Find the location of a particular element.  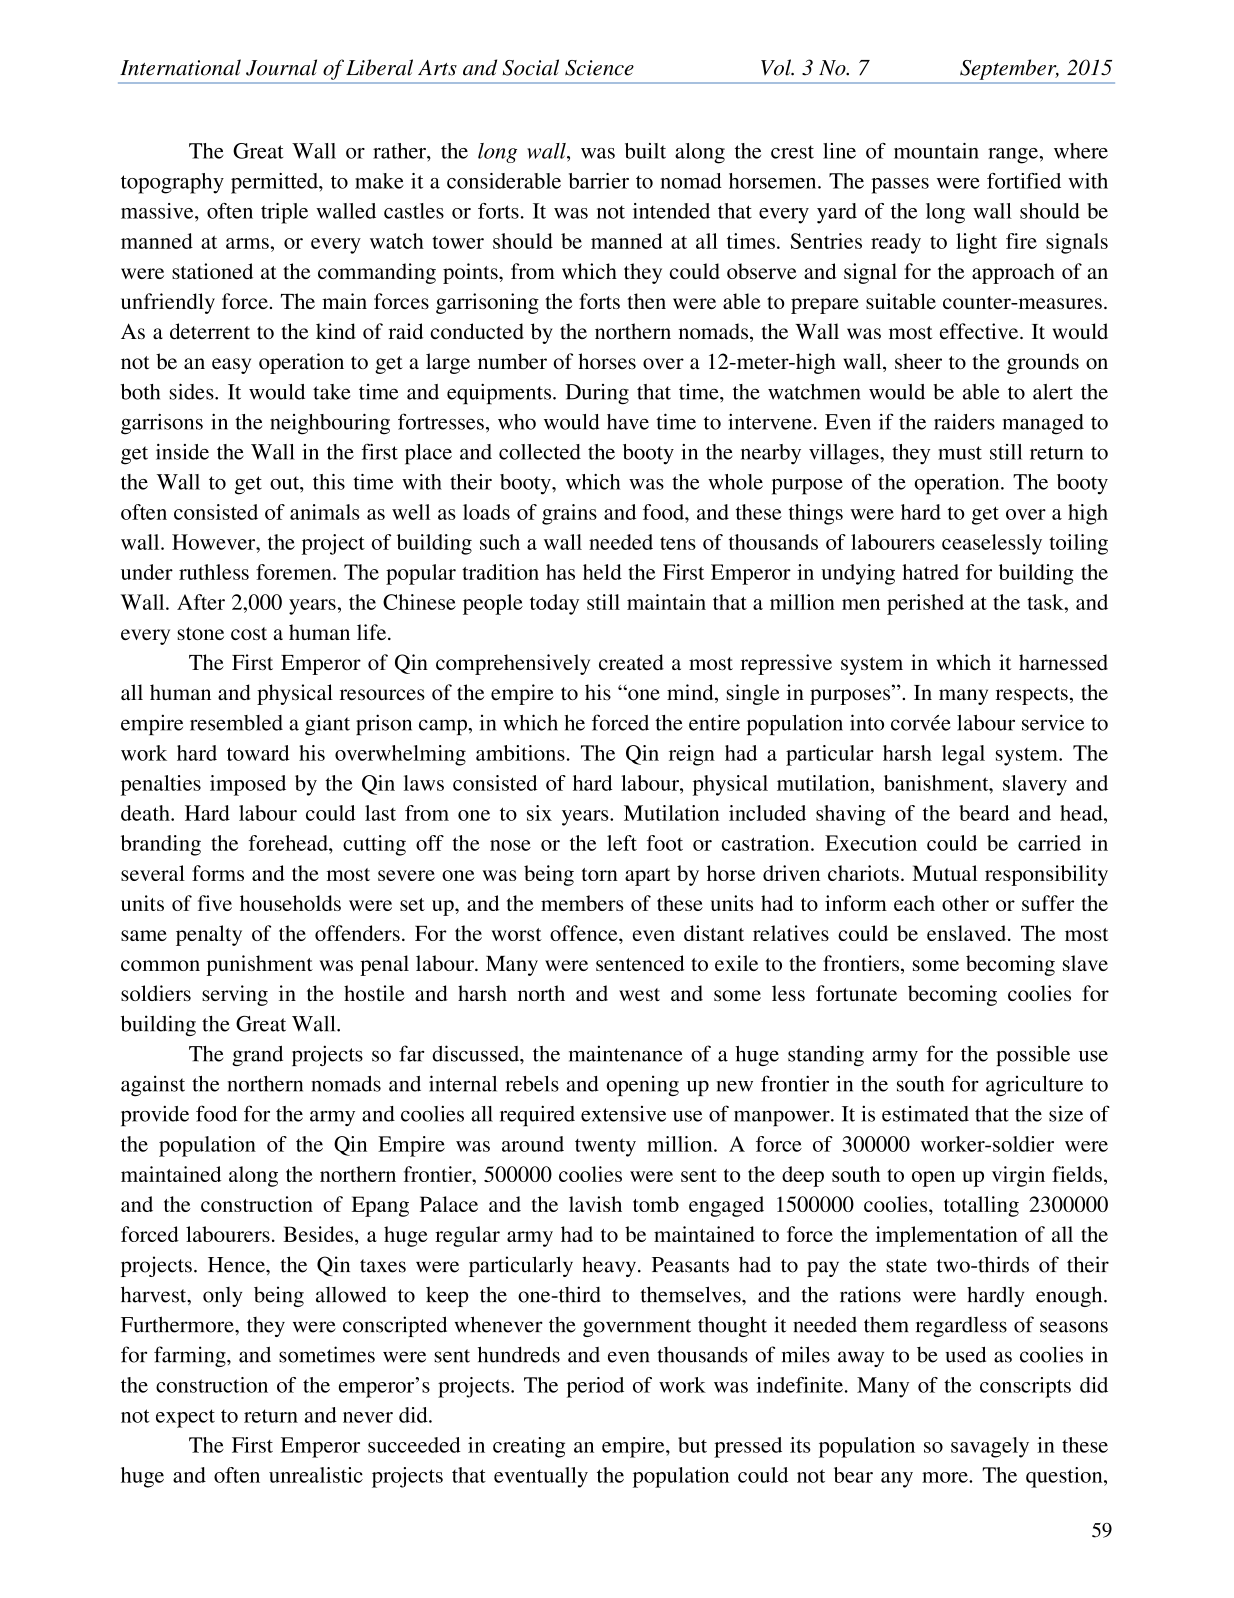

reign is located at coordinates (692, 755).
